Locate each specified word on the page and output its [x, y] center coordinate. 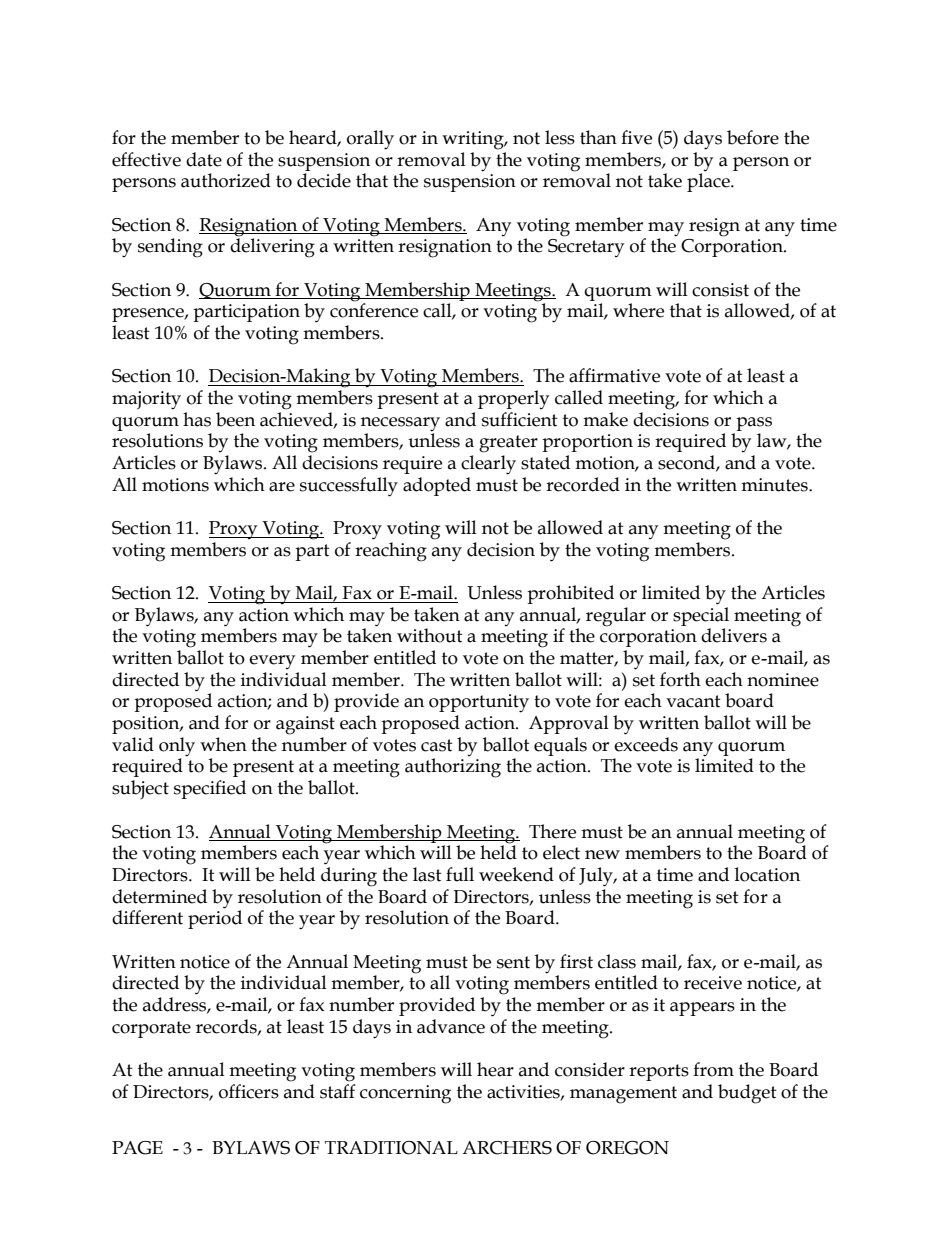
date [204, 159]
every [272, 662]
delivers [734, 635]
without [430, 635]
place [709, 182]
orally [370, 140]
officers [249, 1091]
